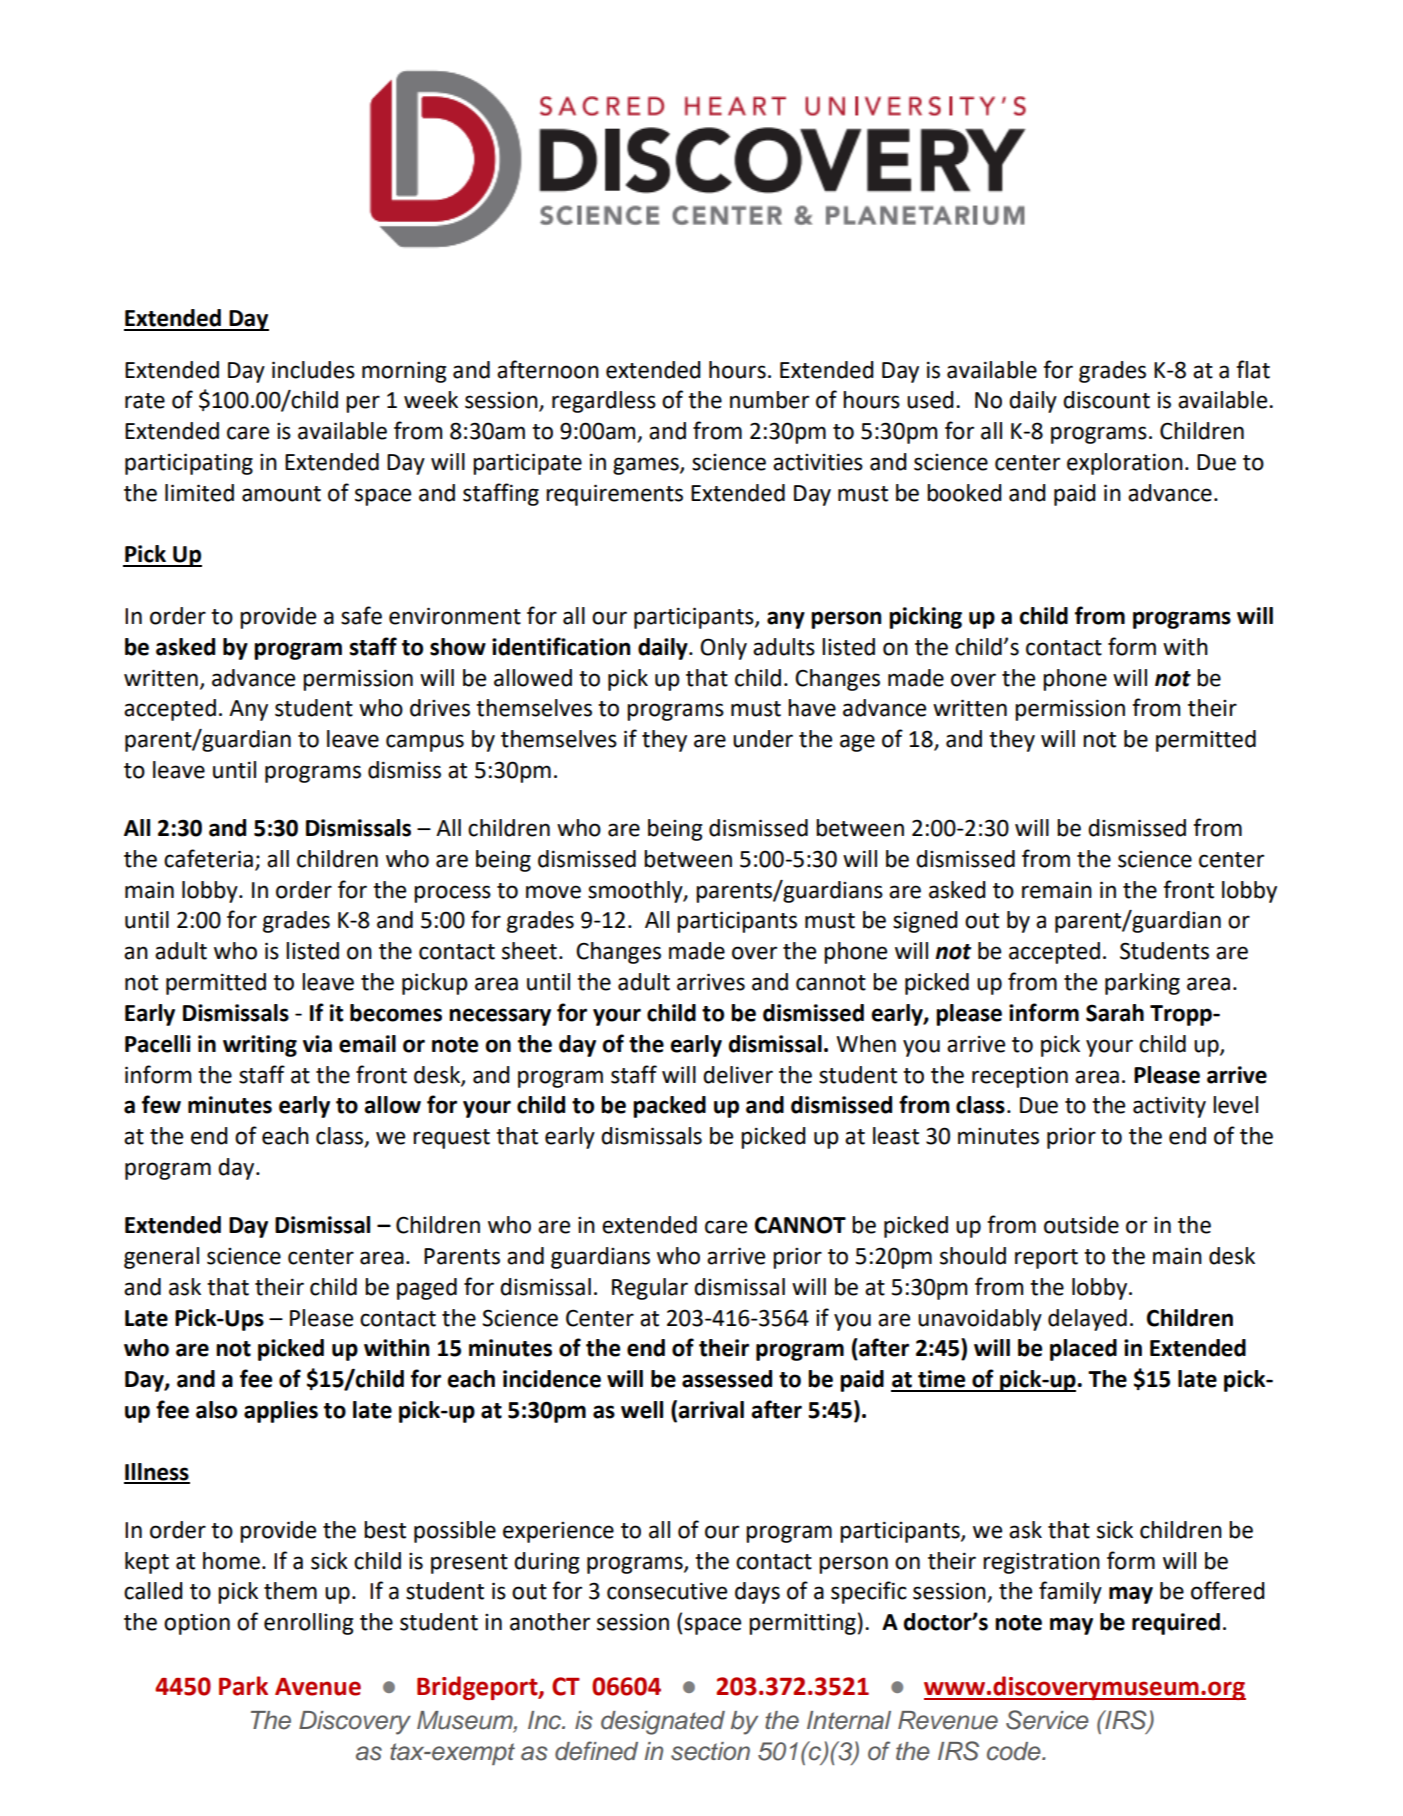 Image resolution: width=1403 pixels, height=1816 pixels. What do you see at coordinates (1106, 400) in the screenshot?
I see `discount` at bounding box center [1106, 400].
